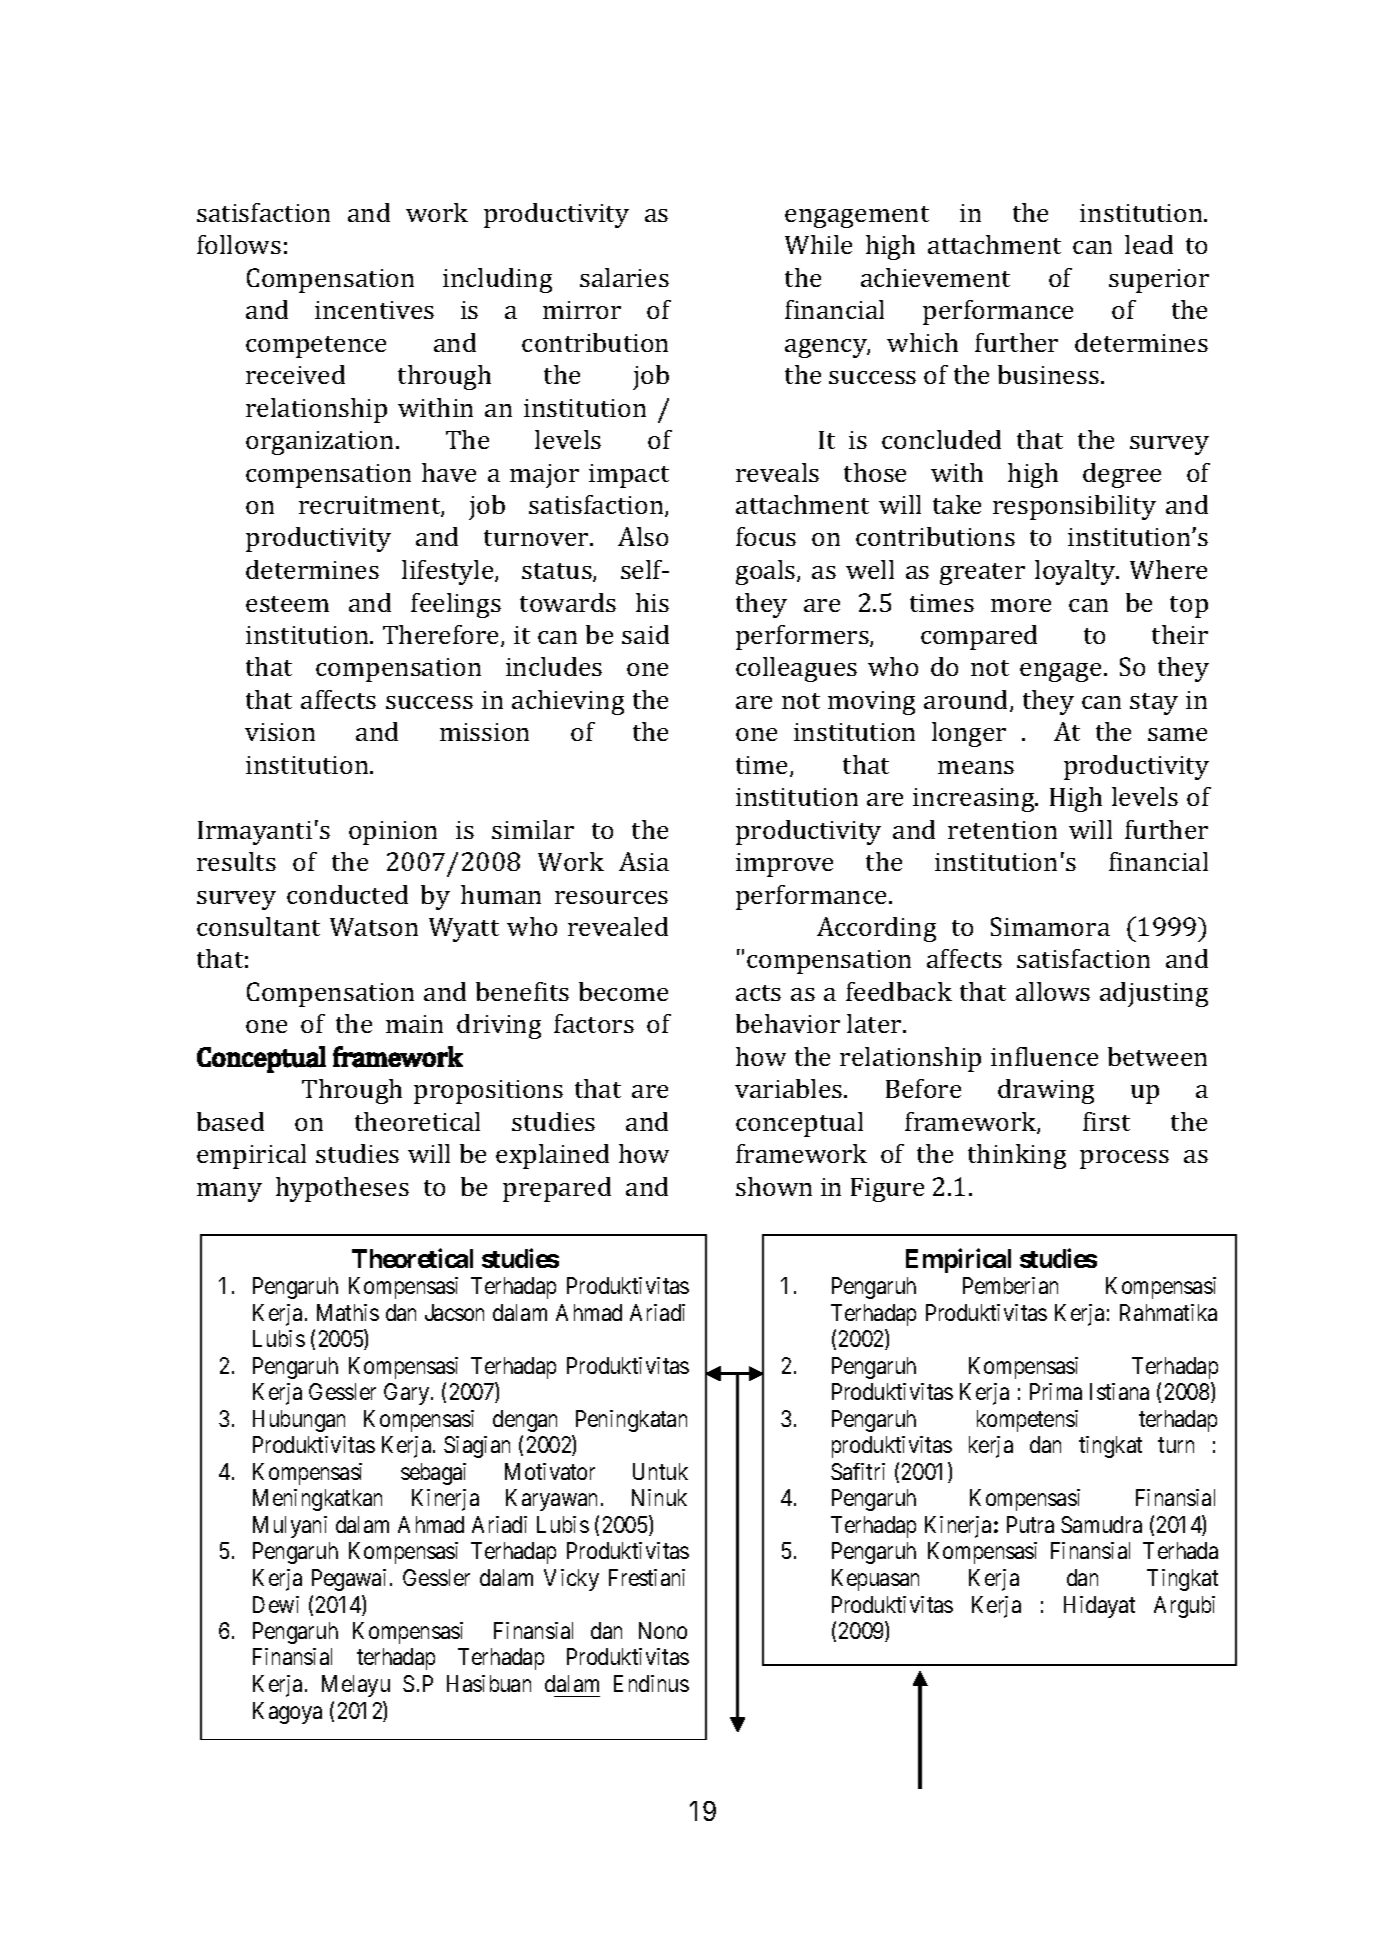  Describe the element at coordinates (624, 277) in the screenshot. I see `salaries` at that location.
